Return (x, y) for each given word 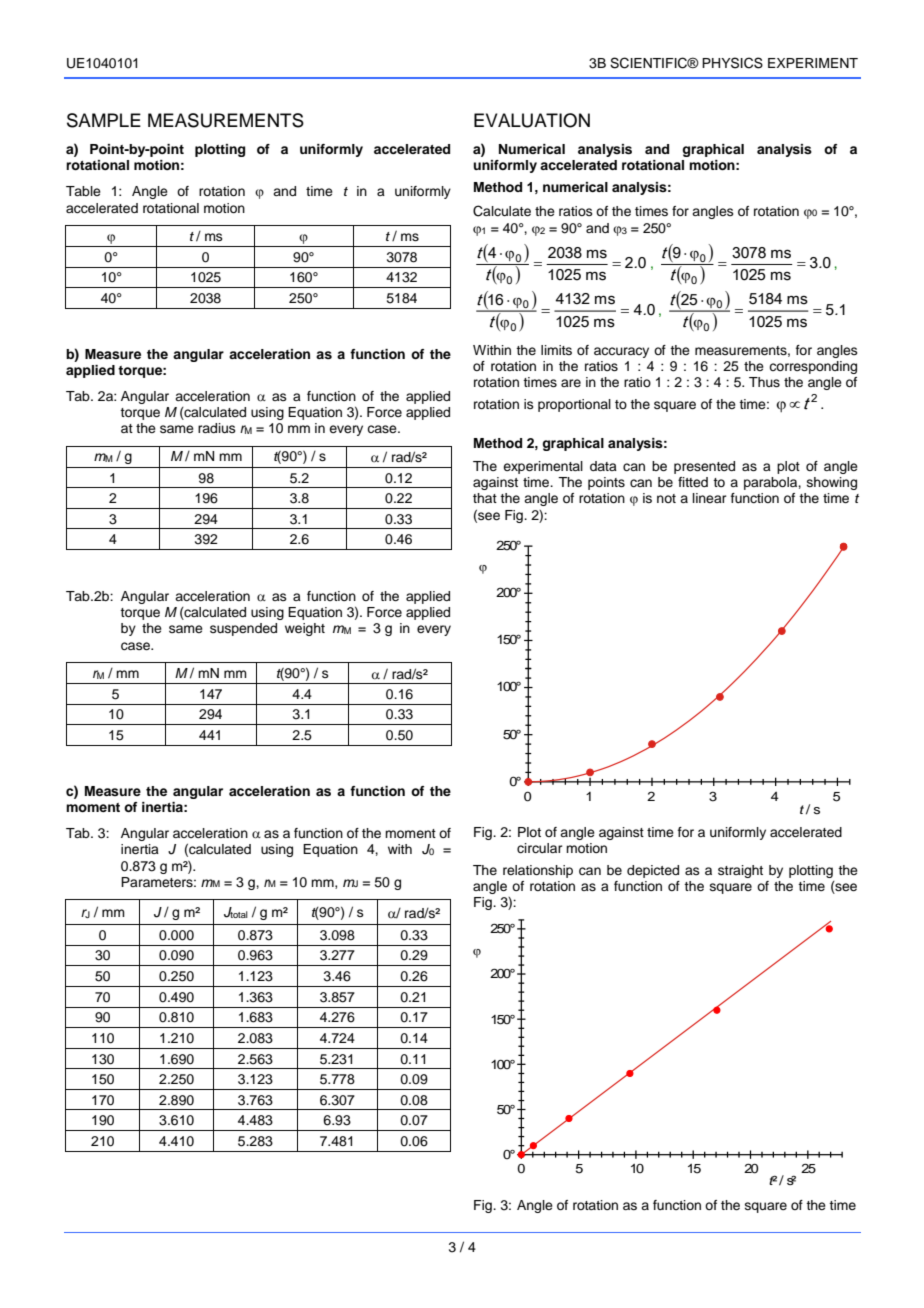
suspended (243, 629)
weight (305, 629)
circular (540, 848)
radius (217, 428)
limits (556, 350)
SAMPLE (104, 120)
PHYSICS (732, 63)
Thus (764, 382)
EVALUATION (532, 120)
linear (710, 498)
